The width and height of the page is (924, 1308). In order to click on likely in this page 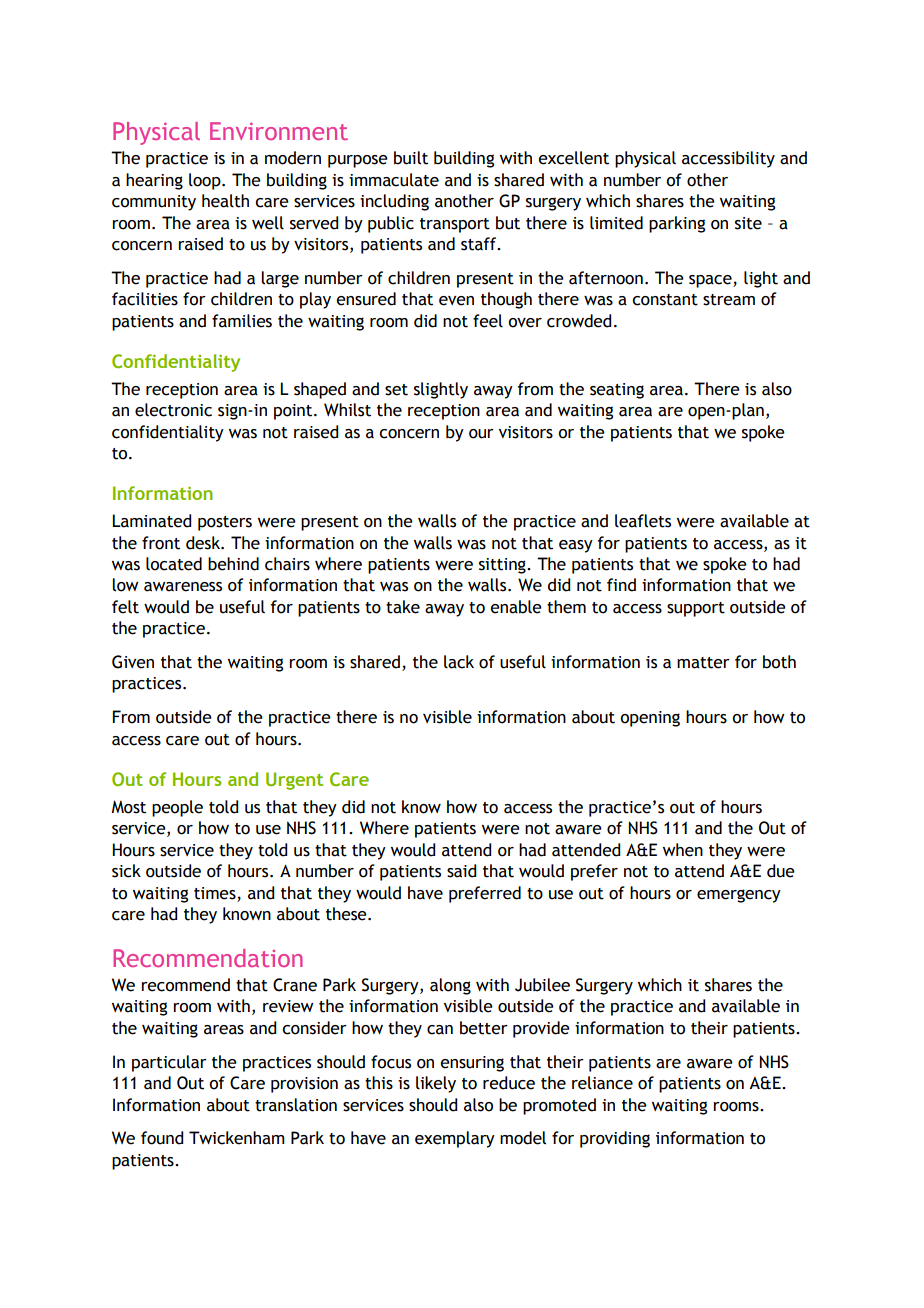, I will do `click(436, 1084)`.
